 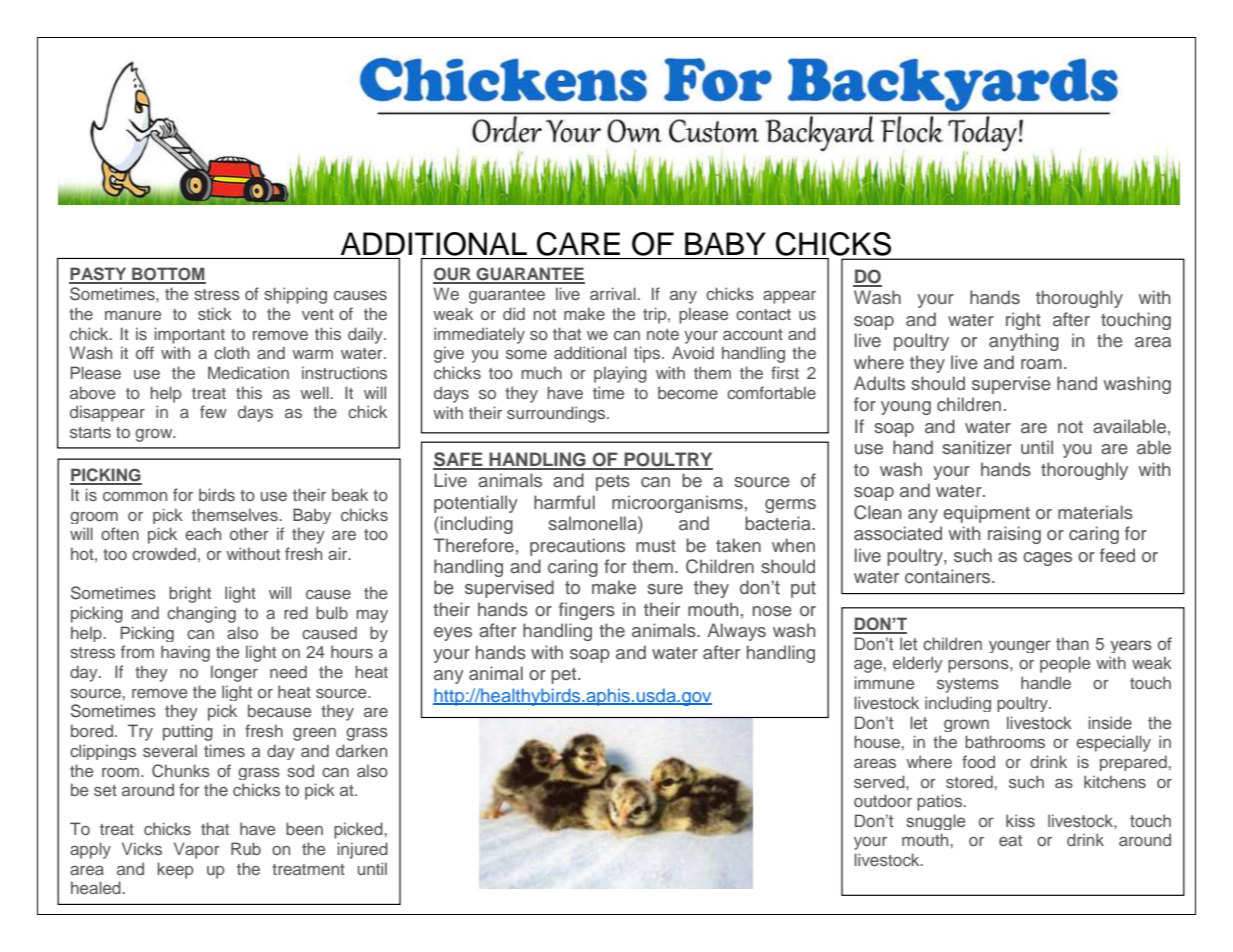 What do you see at coordinates (176, 870) in the screenshot?
I see `keep` at bounding box center [176, 870].
